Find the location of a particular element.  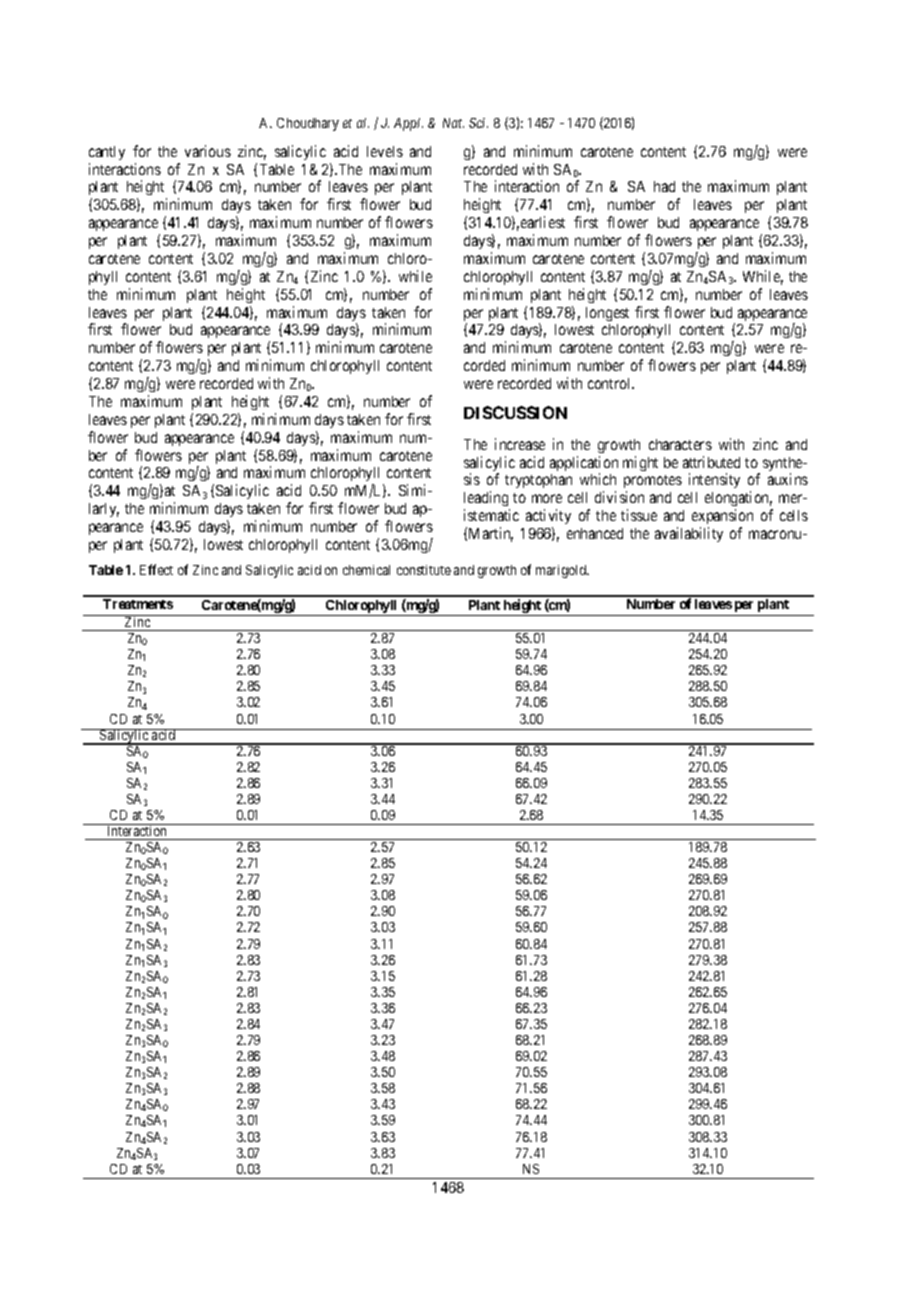

Sci is located at coordinates (478, 123).
